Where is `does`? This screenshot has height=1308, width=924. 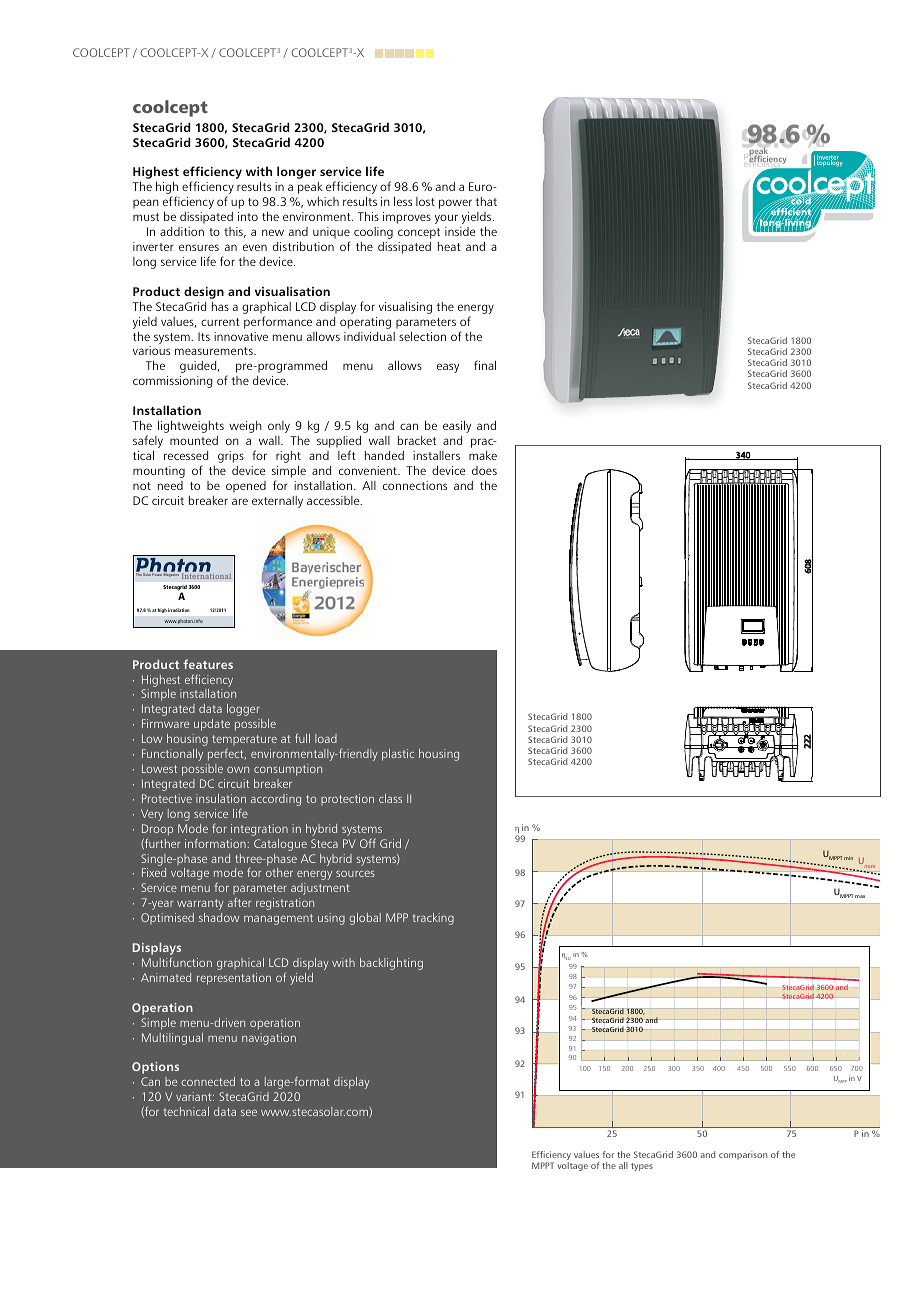
does is located at coordinates (484, 470).
